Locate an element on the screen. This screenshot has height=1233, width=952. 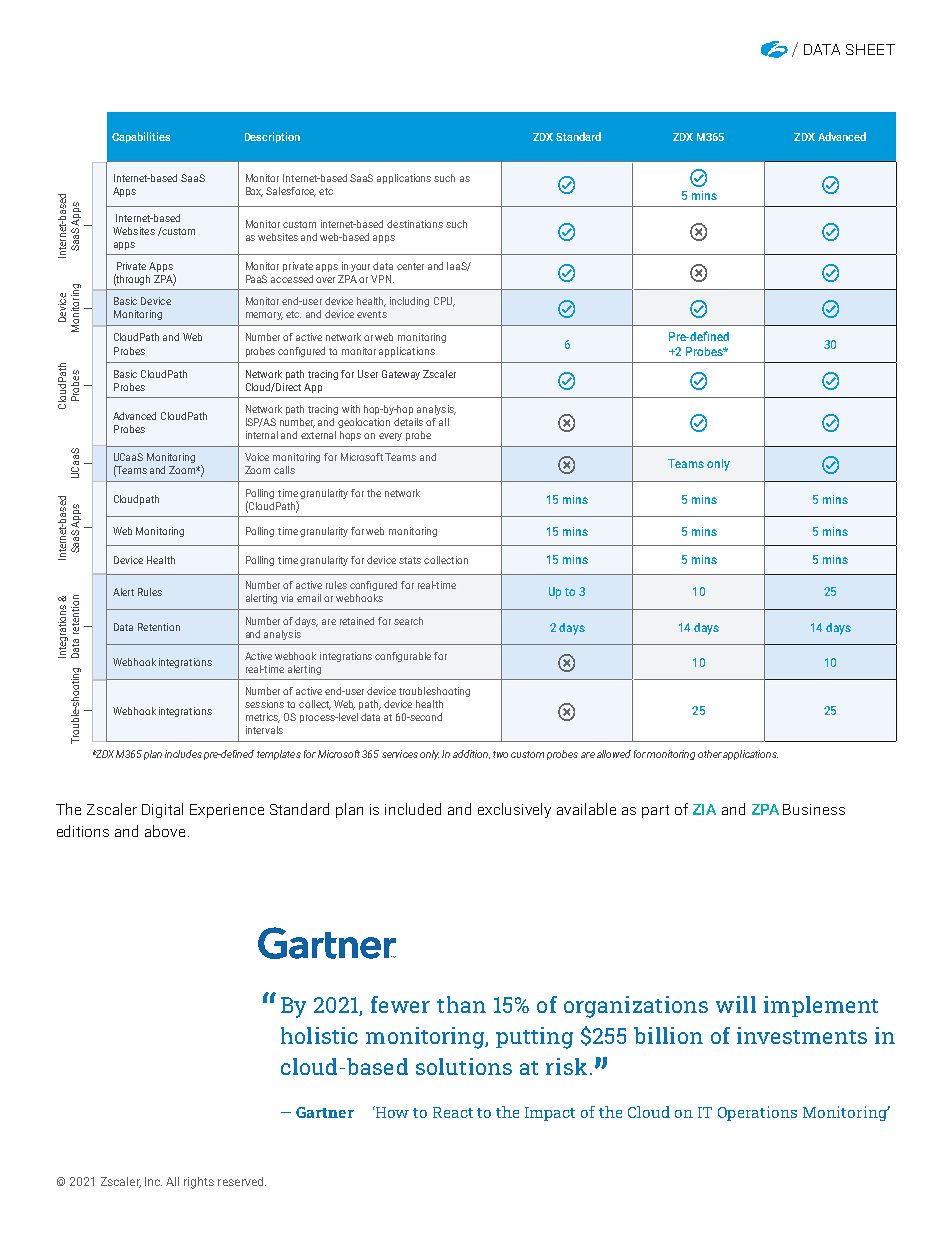
details is located at coordinates (408, 422).
